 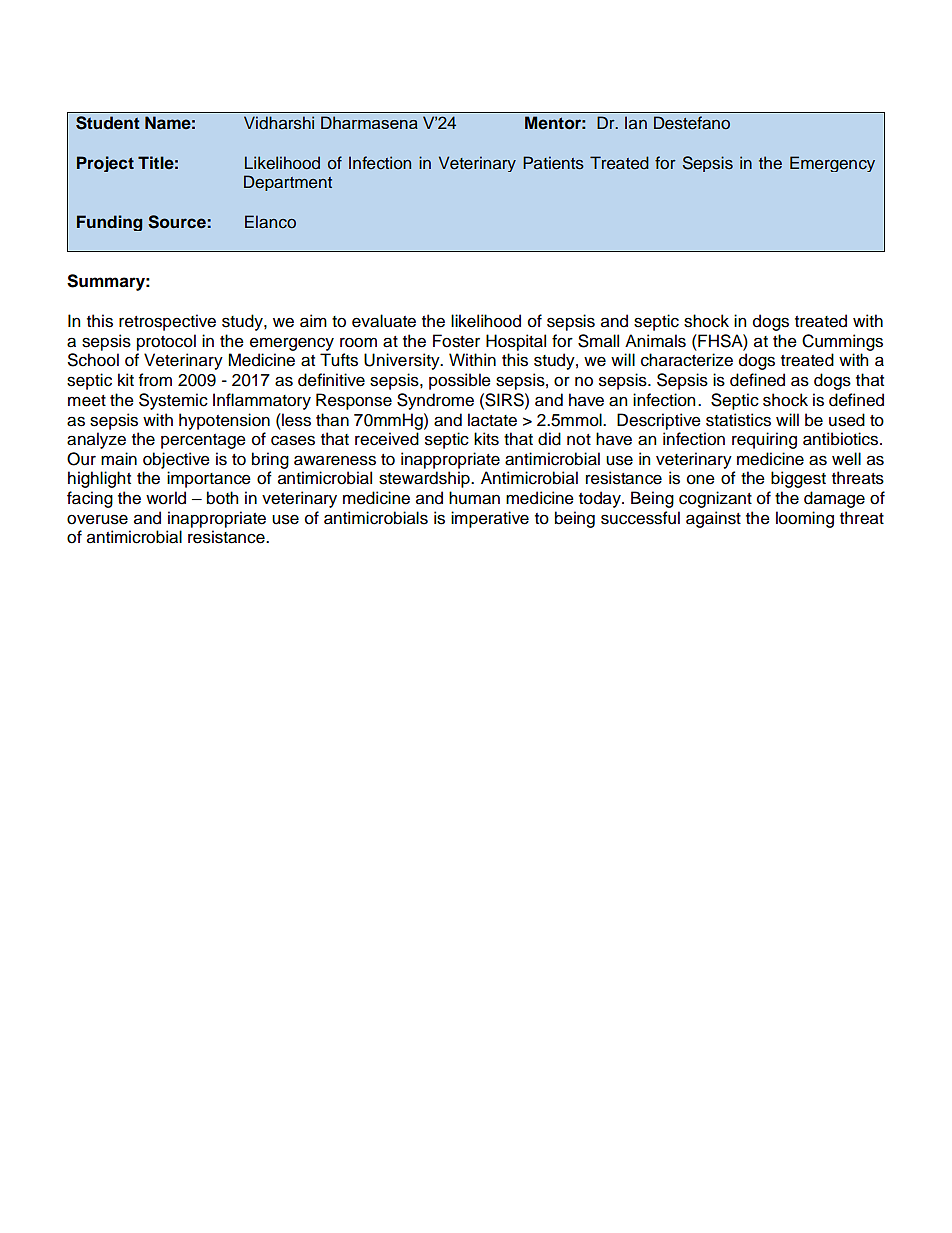 What do you see at coordinates (456, 341) in the screenshot?
I see `Foster` at bounding box center [456, 341].
